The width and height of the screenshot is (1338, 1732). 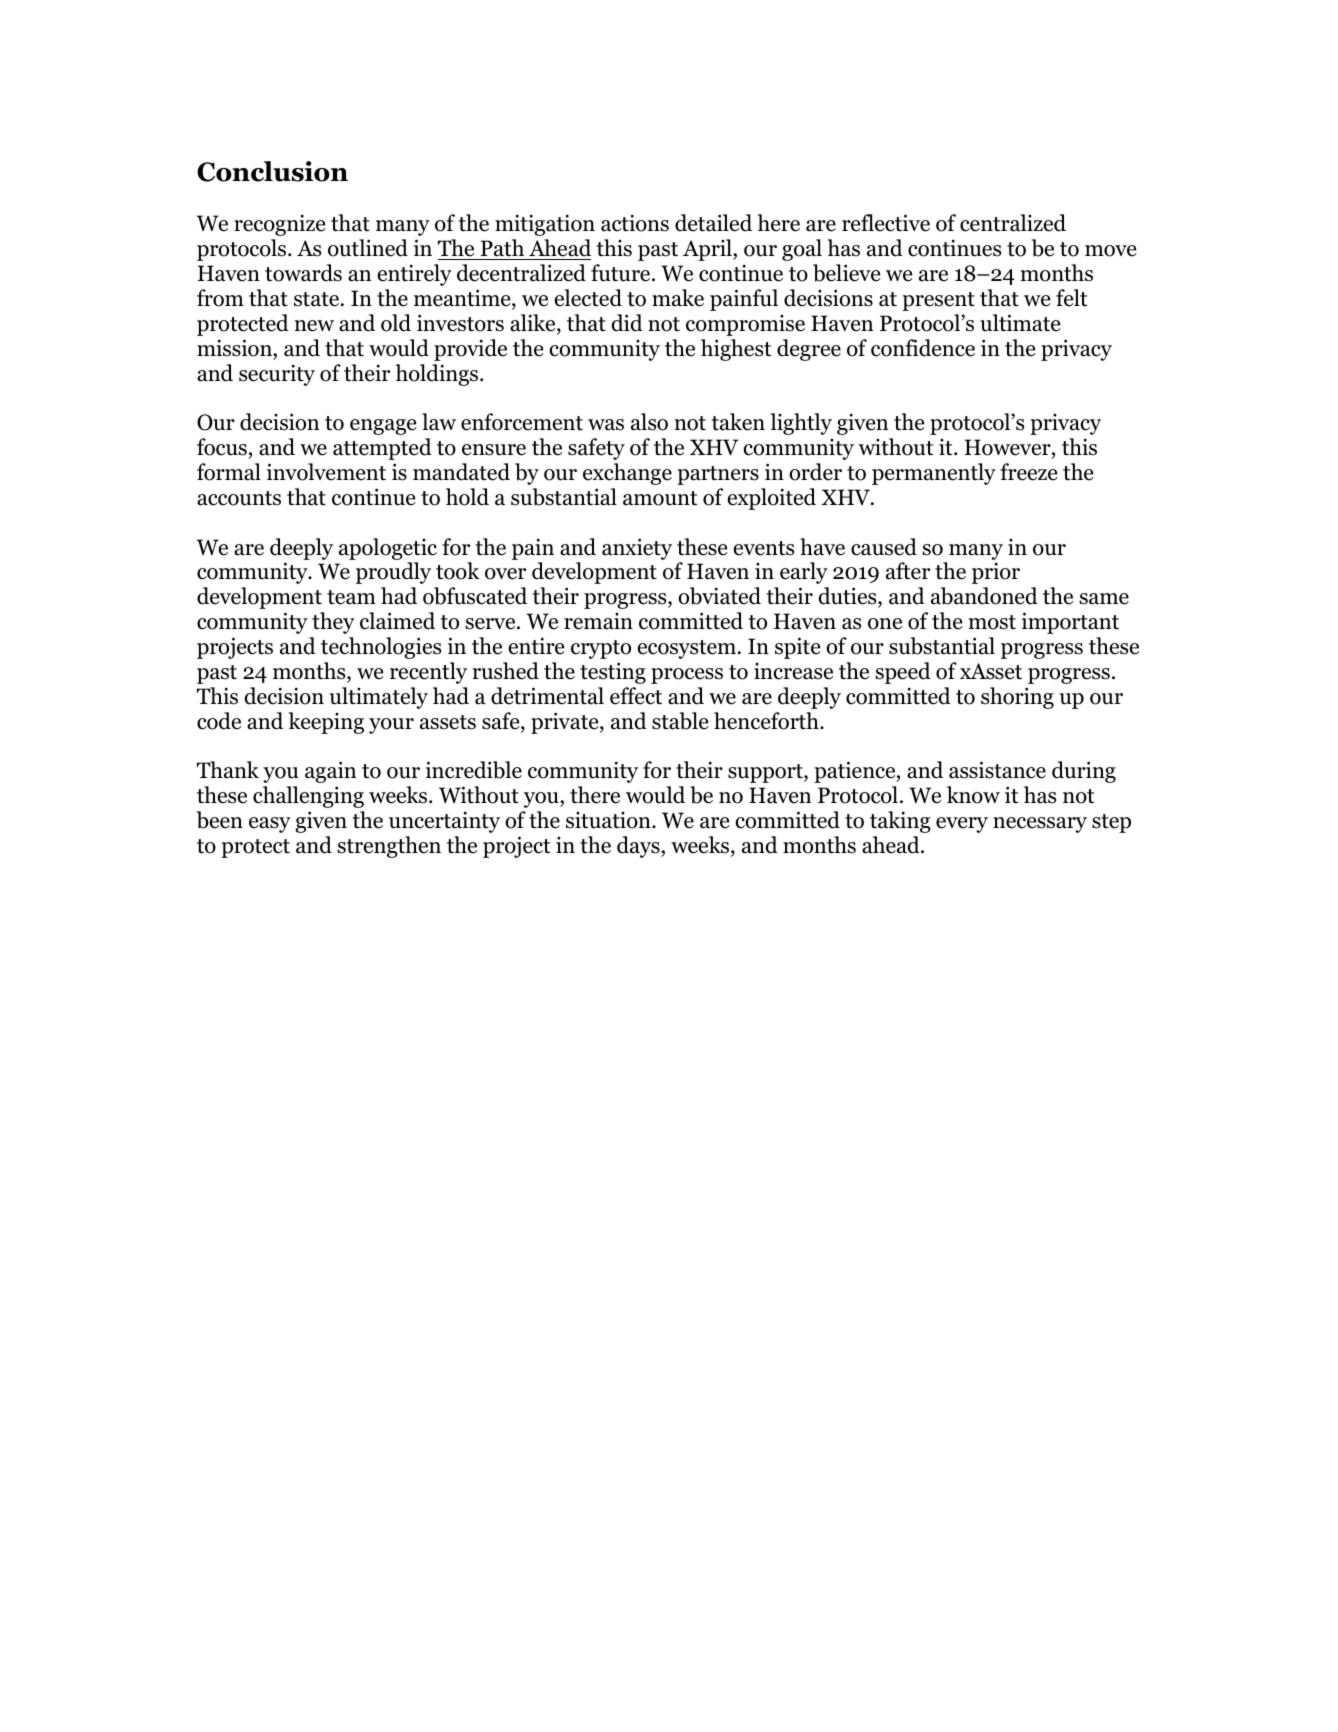 What do you see at coordinates (1017, 698) in the screenshot?
I see `shoring` at bounding box center [1017, 698].
